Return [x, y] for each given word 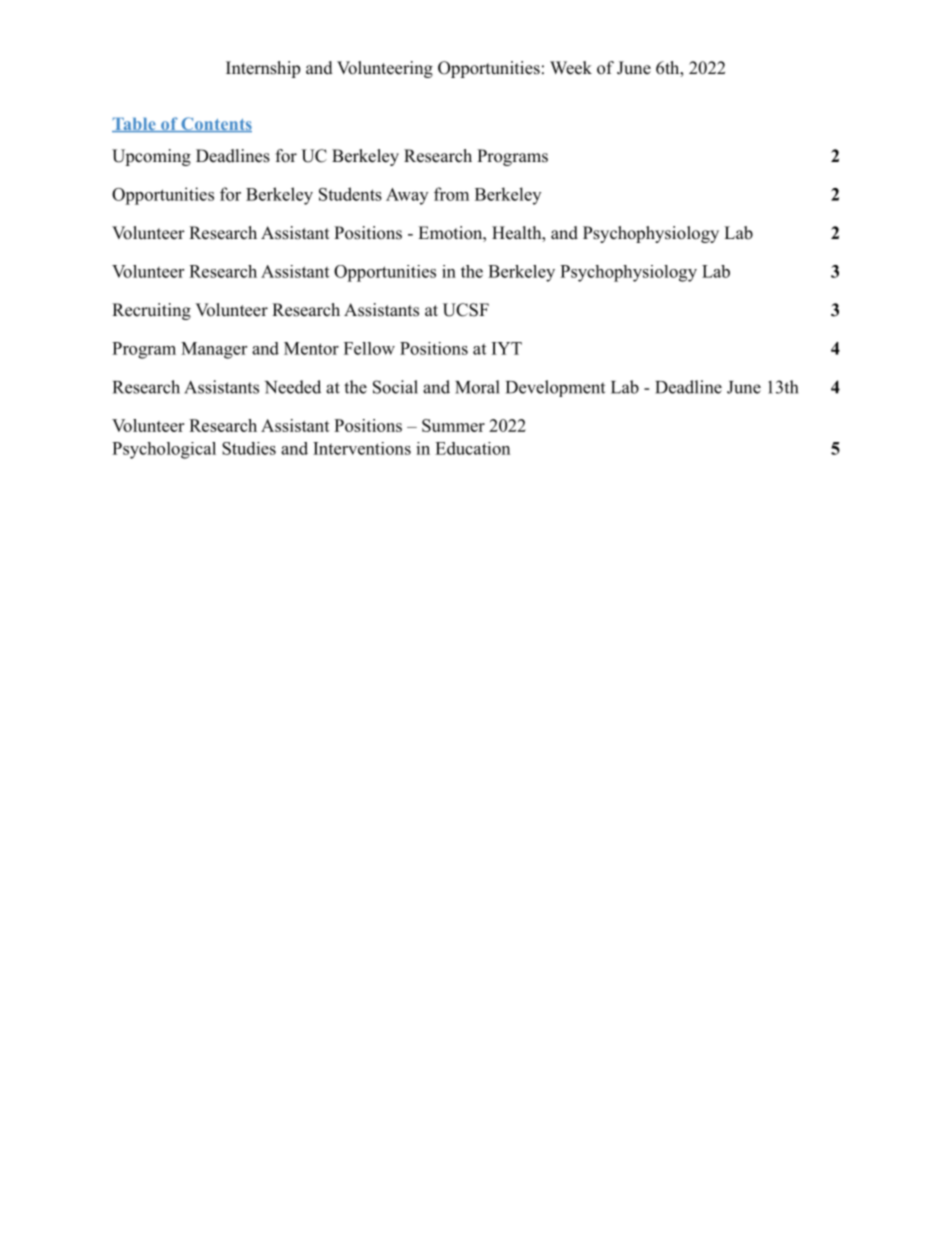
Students [350, 194]
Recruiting [151, 311]
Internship [263, 69]
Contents [215, 124]
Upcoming [151, 157]
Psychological [164, 450]
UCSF [466, 310]
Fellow [369, 348]
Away [407, 196]
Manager [214, 350]
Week [571, 68]
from [451, 194]
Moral [477, 387]
